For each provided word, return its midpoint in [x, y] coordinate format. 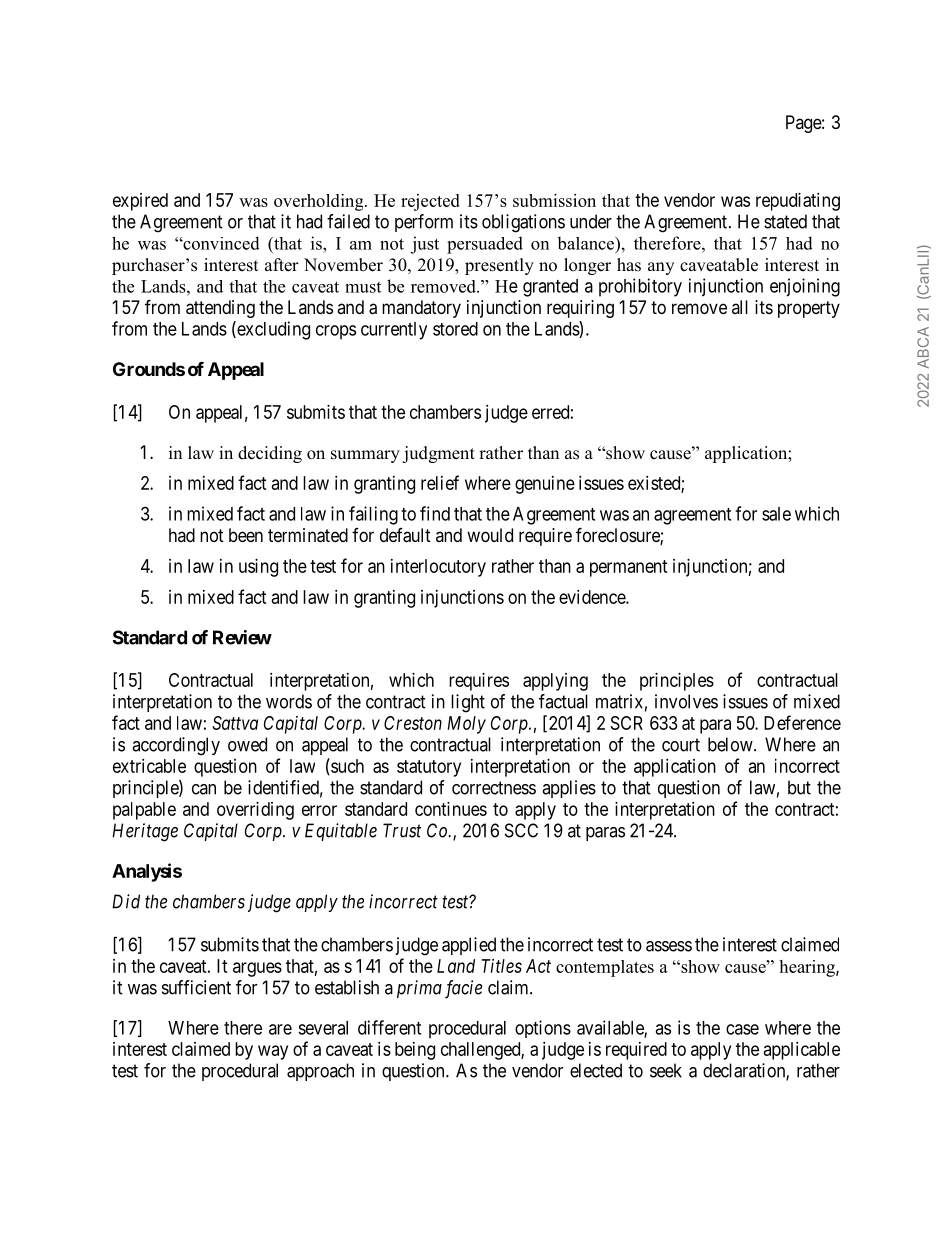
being [415, 1051]
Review [242, 637]
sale [776, 514]
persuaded [485, 245]
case [742, 1029]
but [799, 787]
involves [686, 701]
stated [785, 221]
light [468, 703]
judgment [438, 454]
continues [451, 809]
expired [140, 202]
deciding [270, 454]
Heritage [145, 832]
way [273, 1052]
